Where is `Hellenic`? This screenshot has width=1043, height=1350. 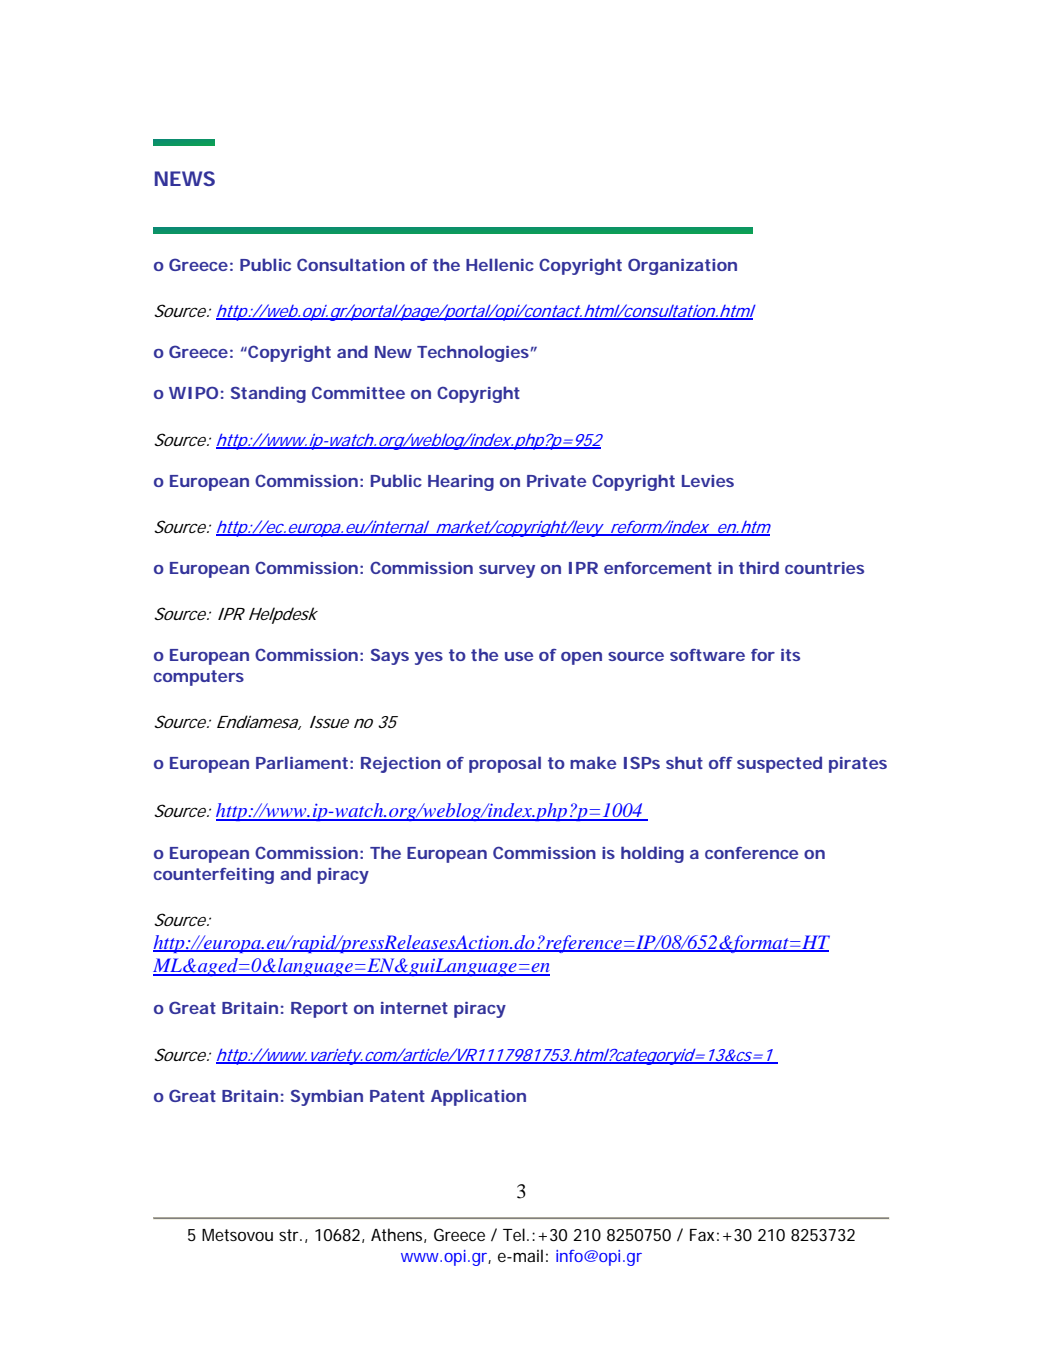
Hellenic is located at coordinates (500, 264).
